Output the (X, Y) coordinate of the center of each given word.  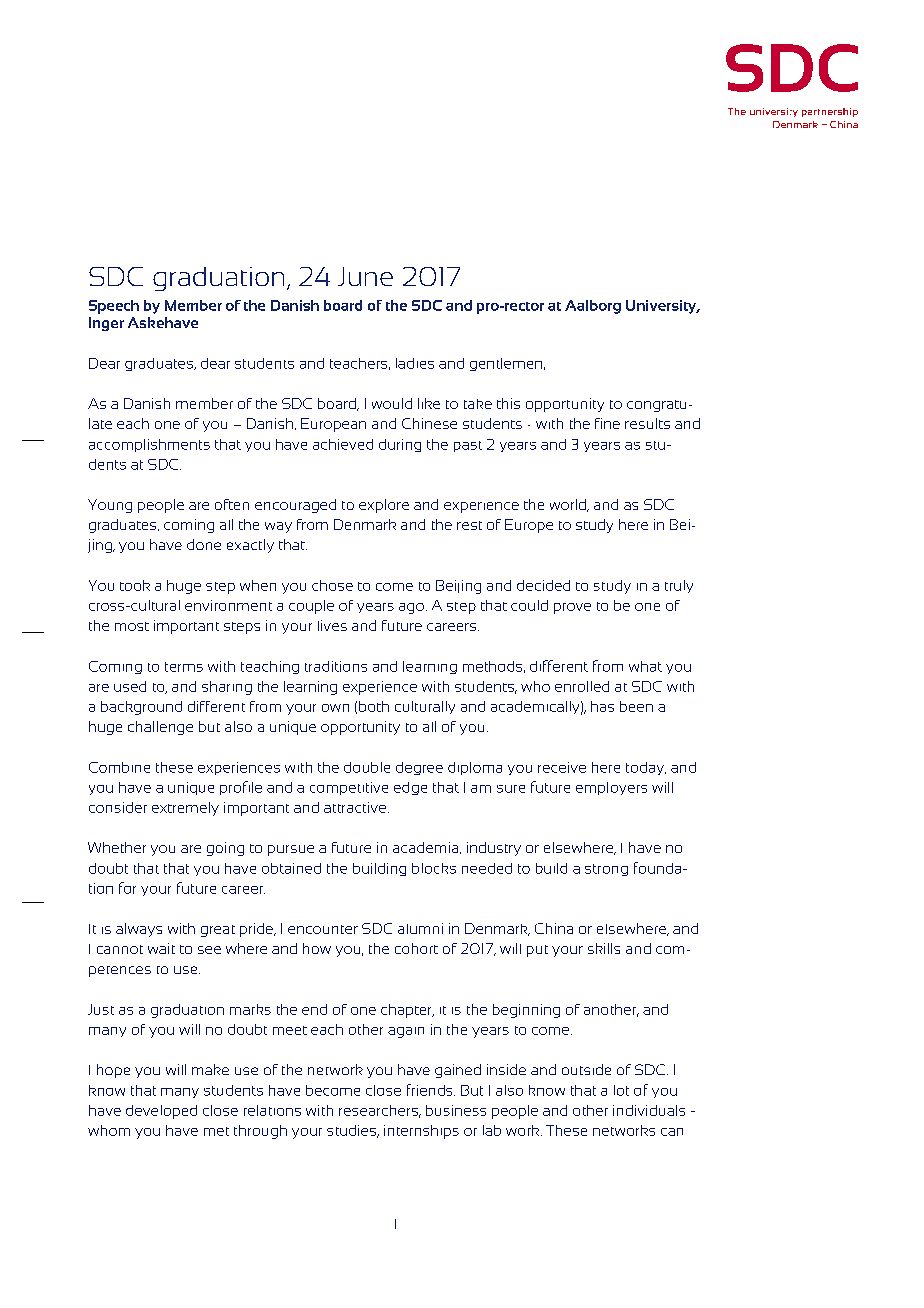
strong (606, 870)
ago (411, 608)
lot (621, 1090)
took (135, 585)
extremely (185, 809)
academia (427, 848)
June (365, 276)
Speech (114, 307)
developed (161, 1112)
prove (572, 608)
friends (431, 1090)
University (662, 307)
